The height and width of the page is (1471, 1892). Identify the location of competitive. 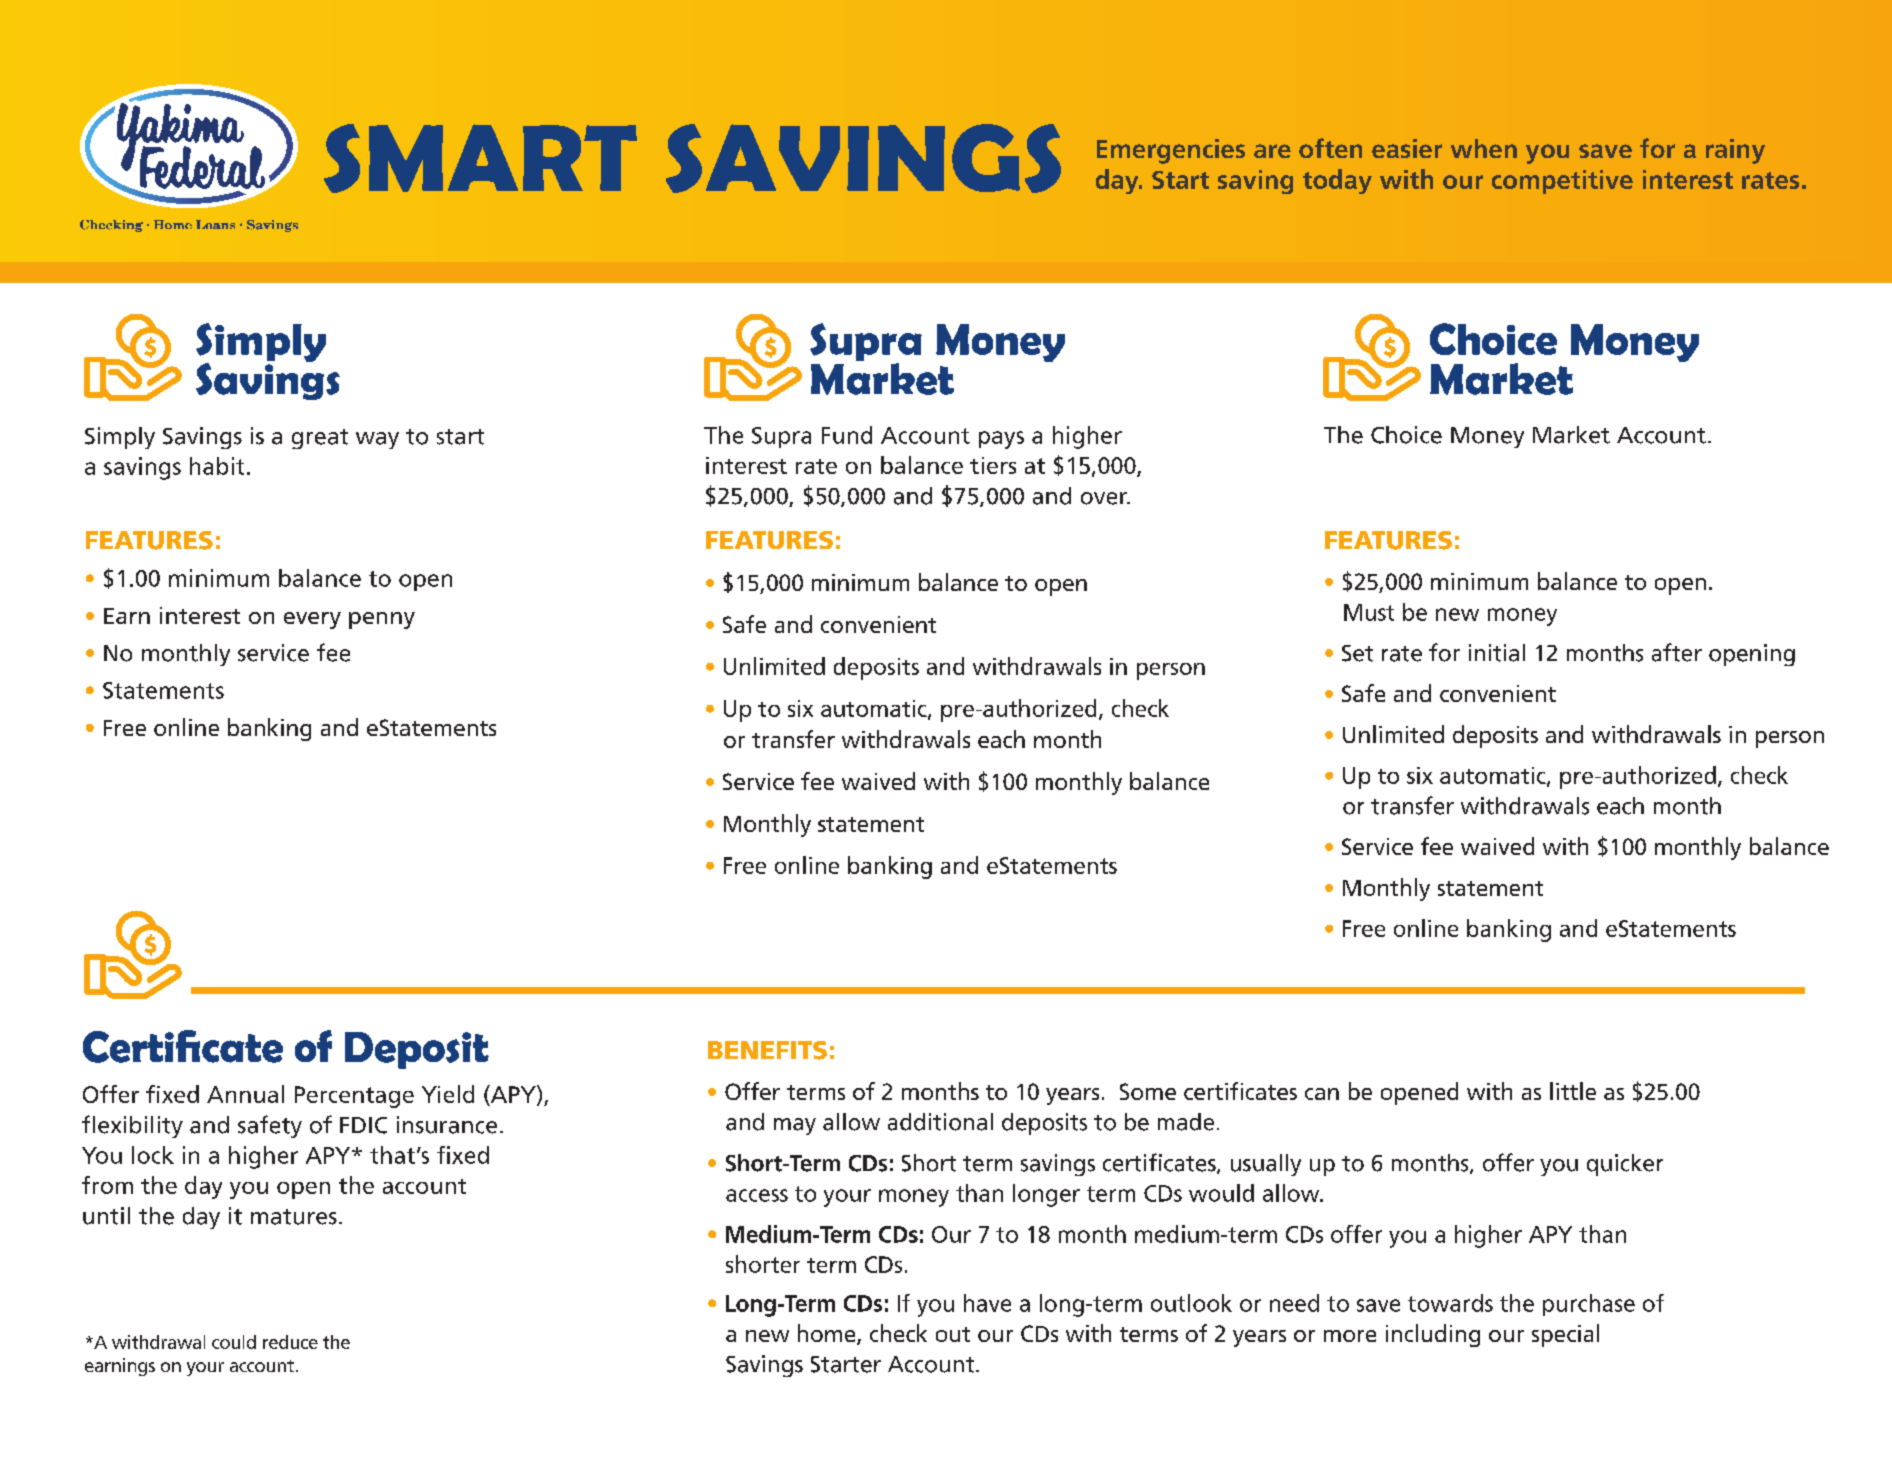
(1562, 182).
